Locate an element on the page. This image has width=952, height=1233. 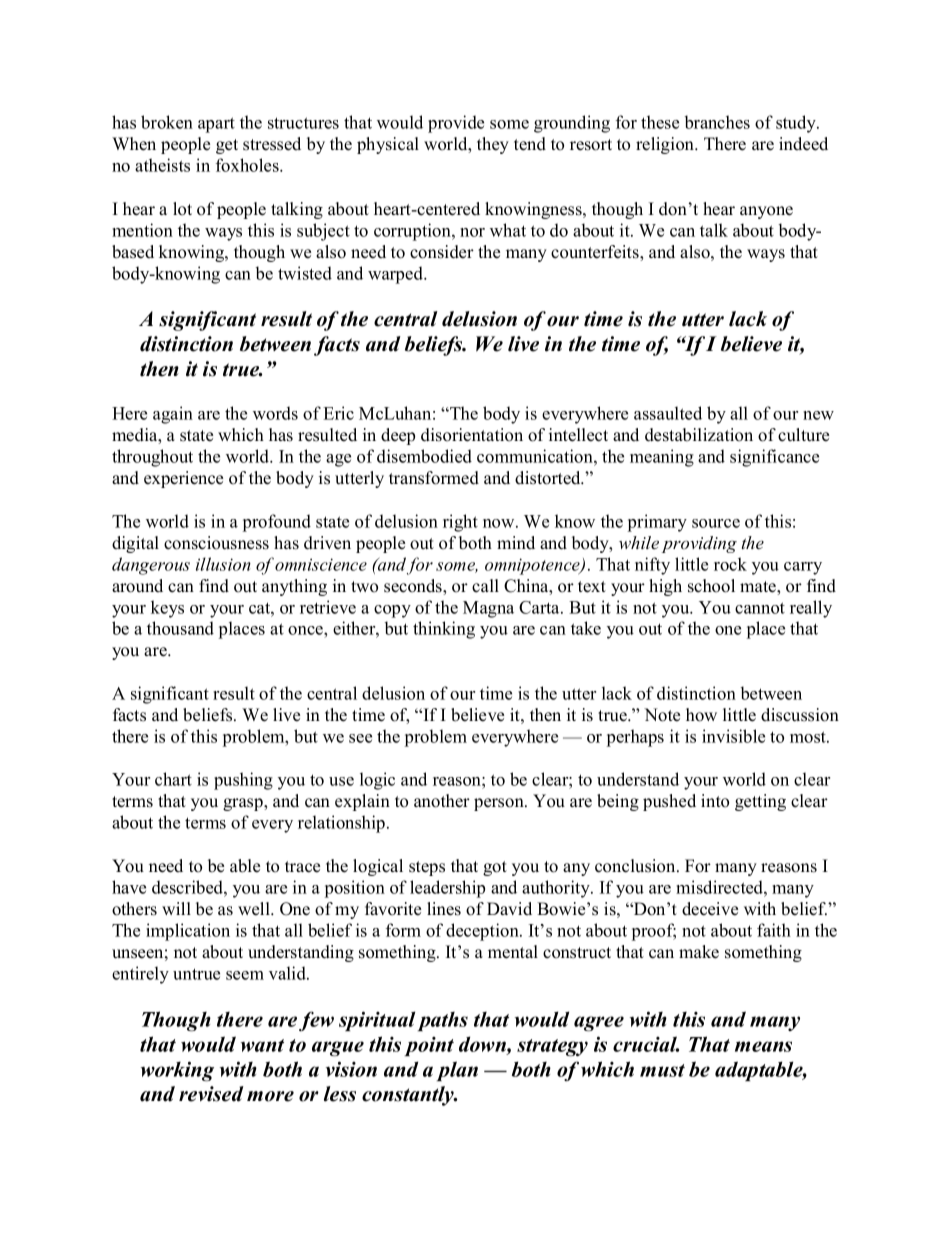
apart is located at coordinates (216, 125).
